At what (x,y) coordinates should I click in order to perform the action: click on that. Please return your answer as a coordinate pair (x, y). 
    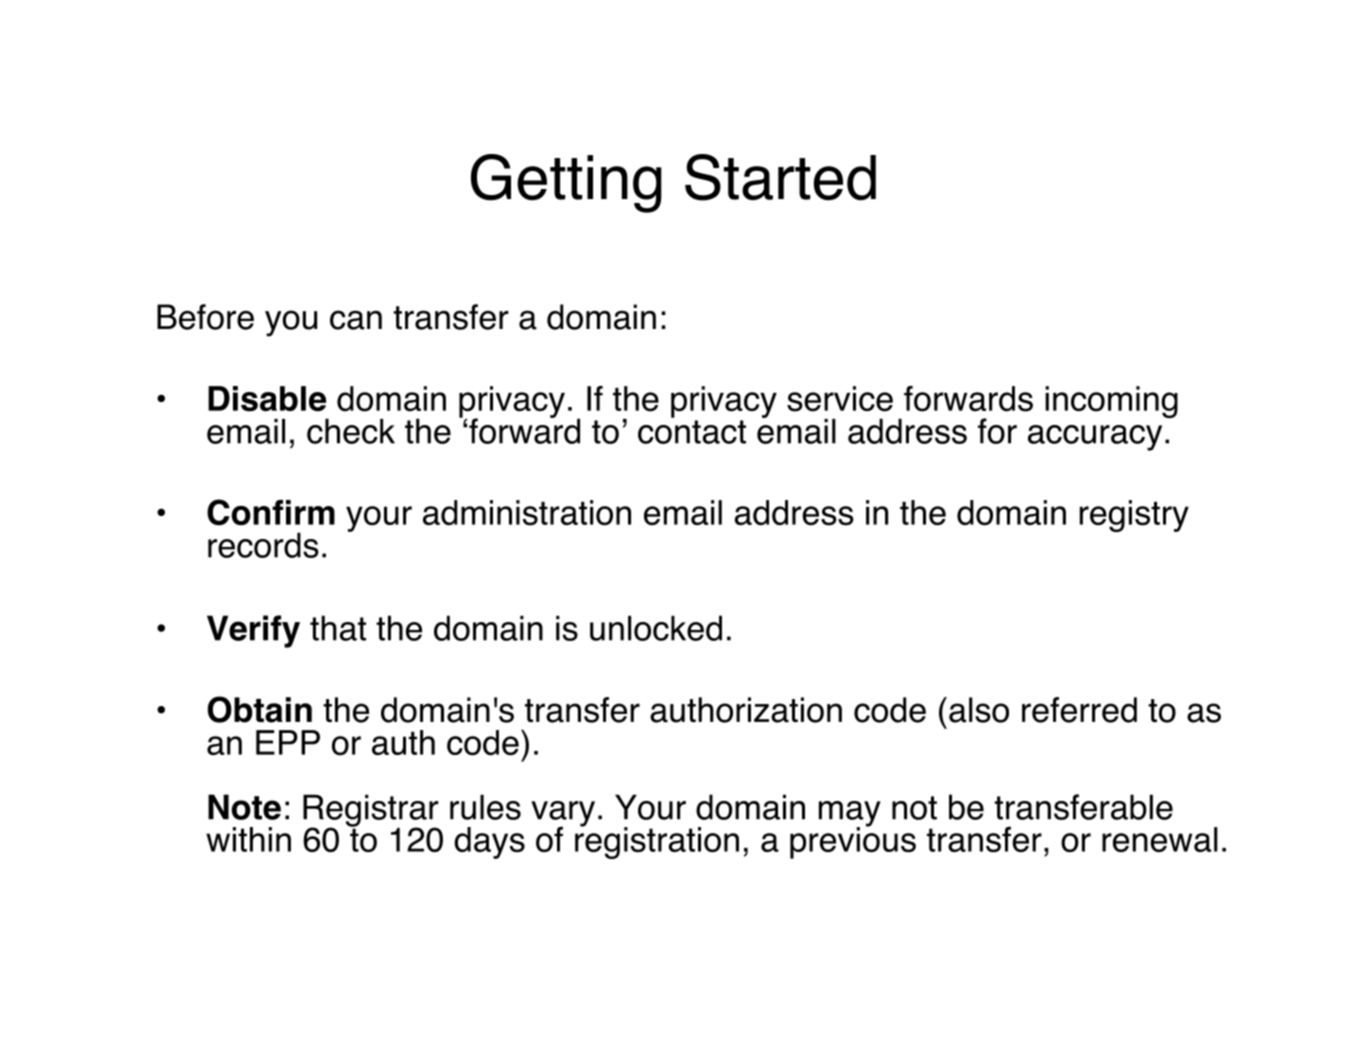
    Looking at the image, I should click on (338, 628).
